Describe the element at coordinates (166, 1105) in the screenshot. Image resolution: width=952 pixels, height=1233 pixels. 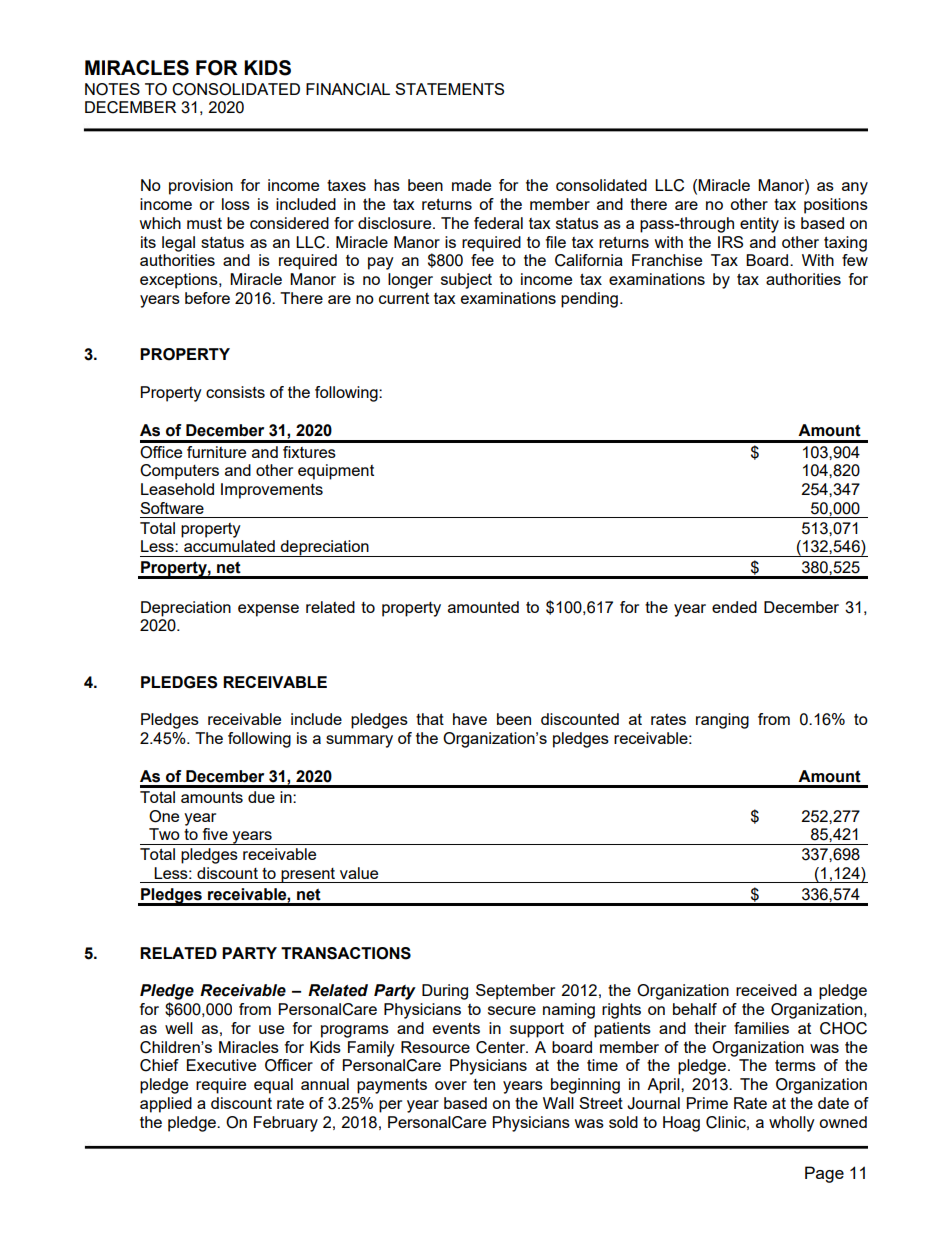
I see `applied` at that location.
